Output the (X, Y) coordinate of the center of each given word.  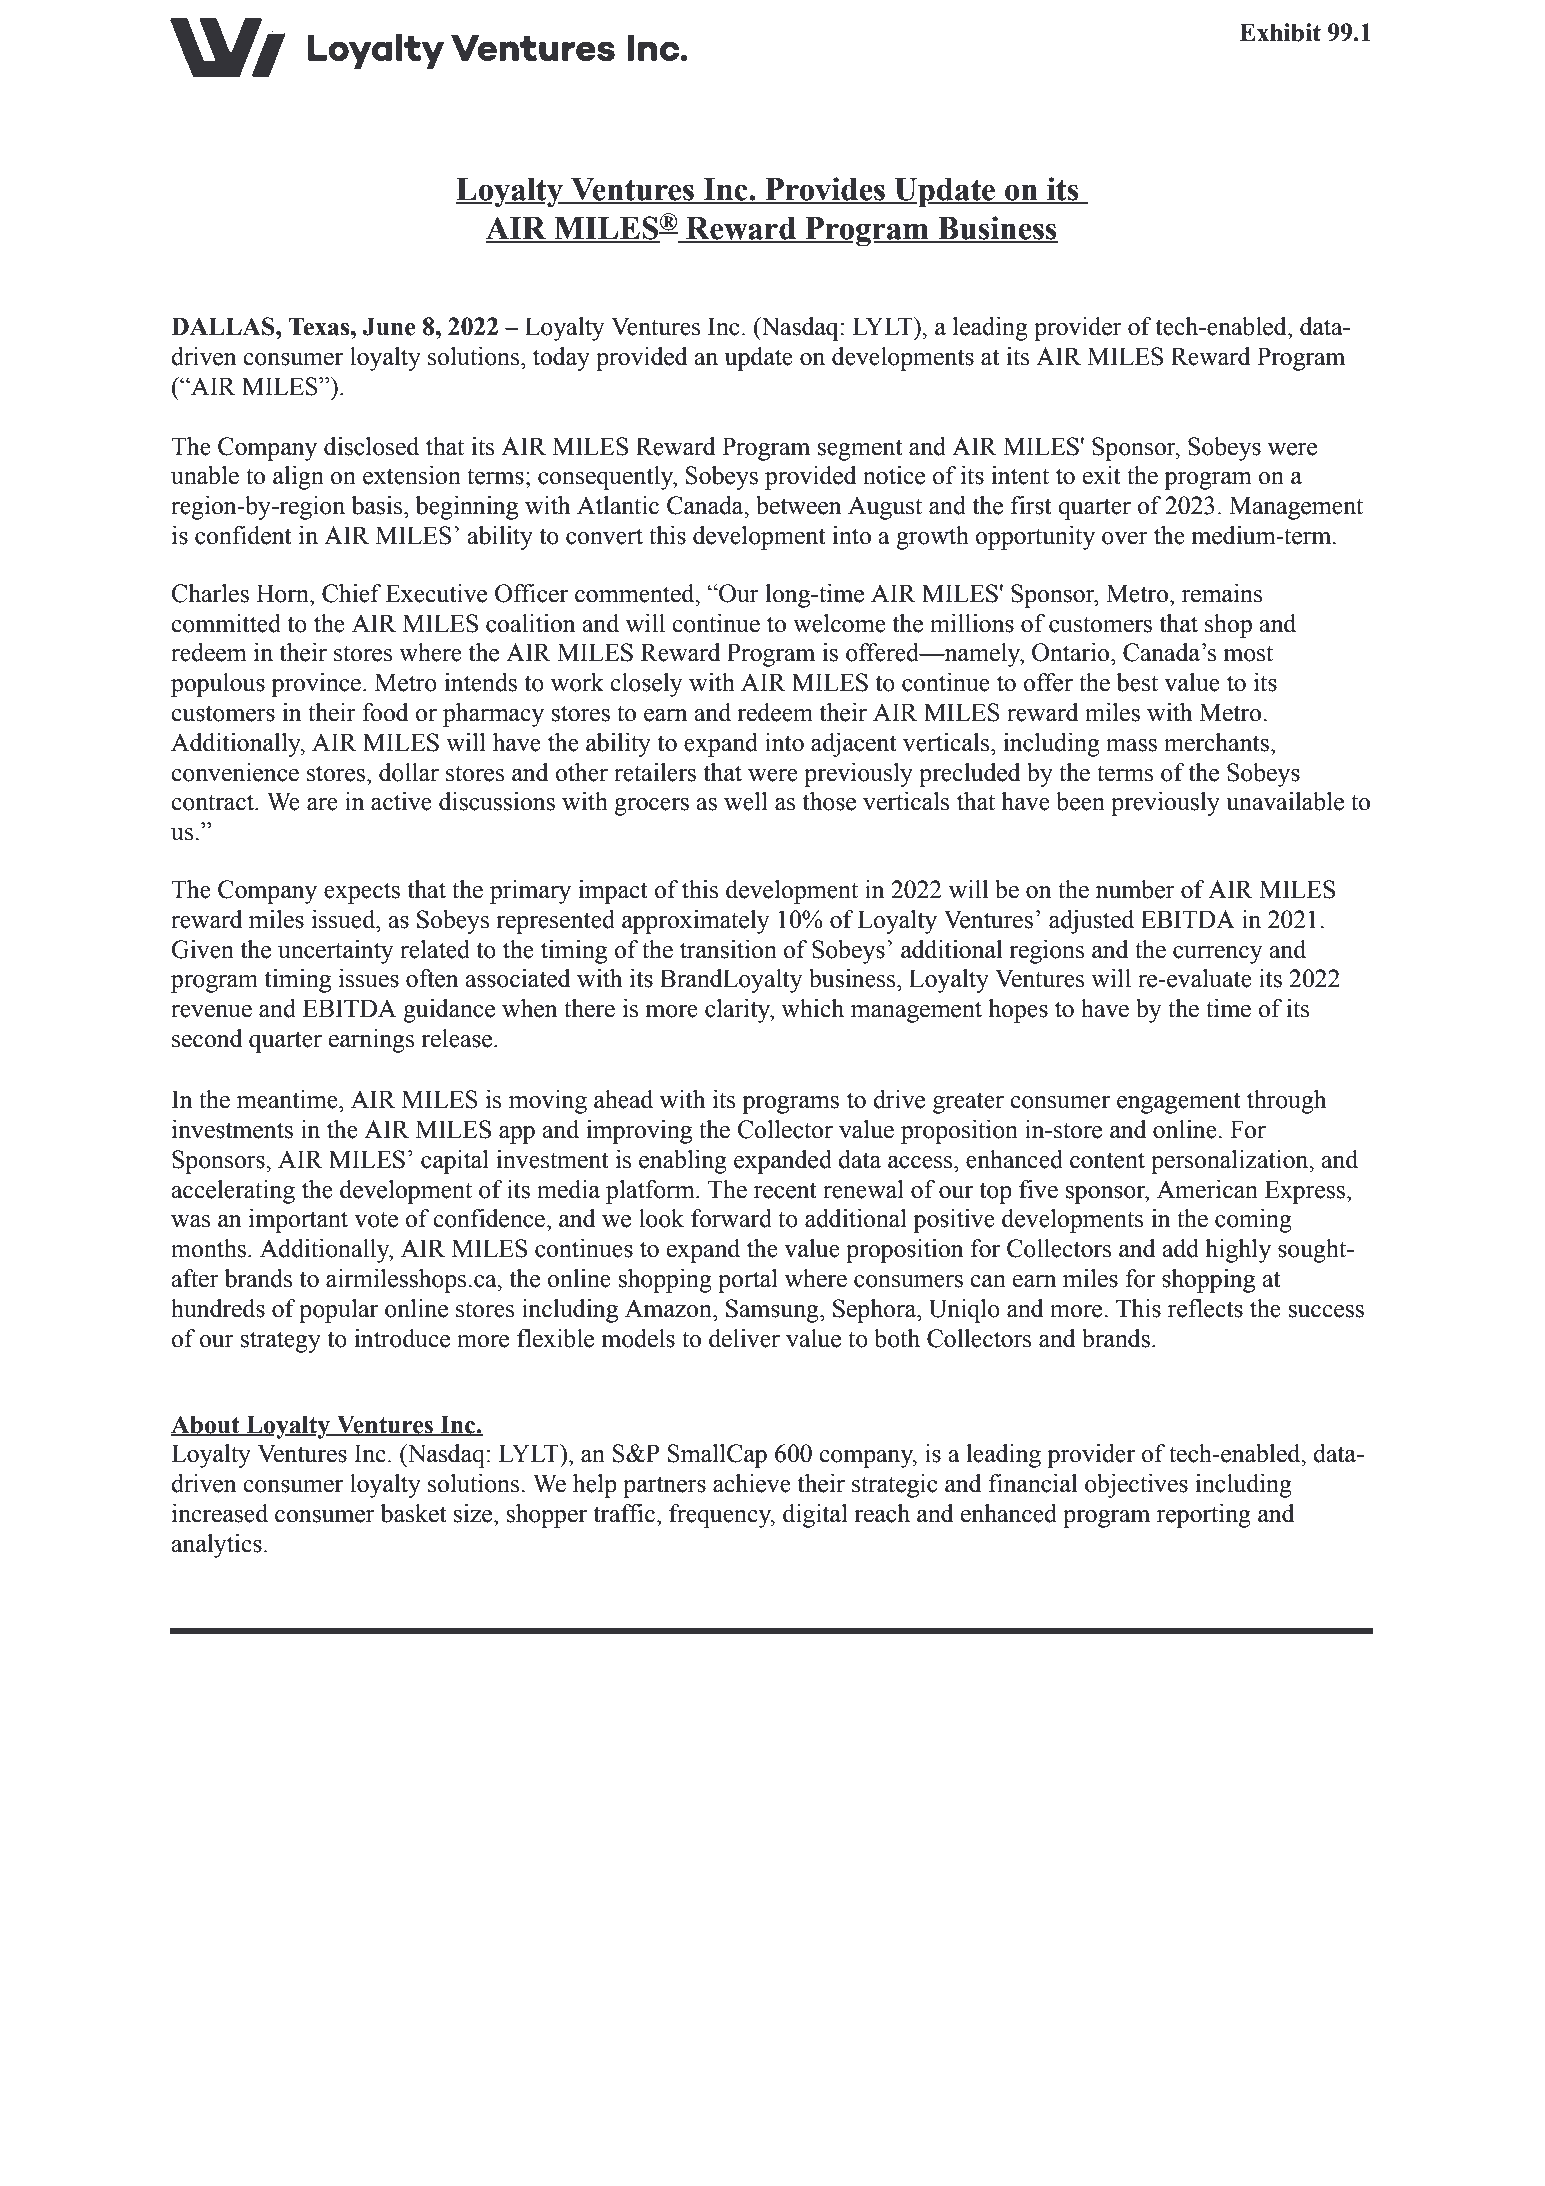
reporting (1204, 1516)
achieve (752, 1483)
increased (220, 1513)
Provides (825, 190)
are (322, 804)
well (746, 801)
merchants (1216, 742)
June (389, 326)
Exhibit (1280, 32)
